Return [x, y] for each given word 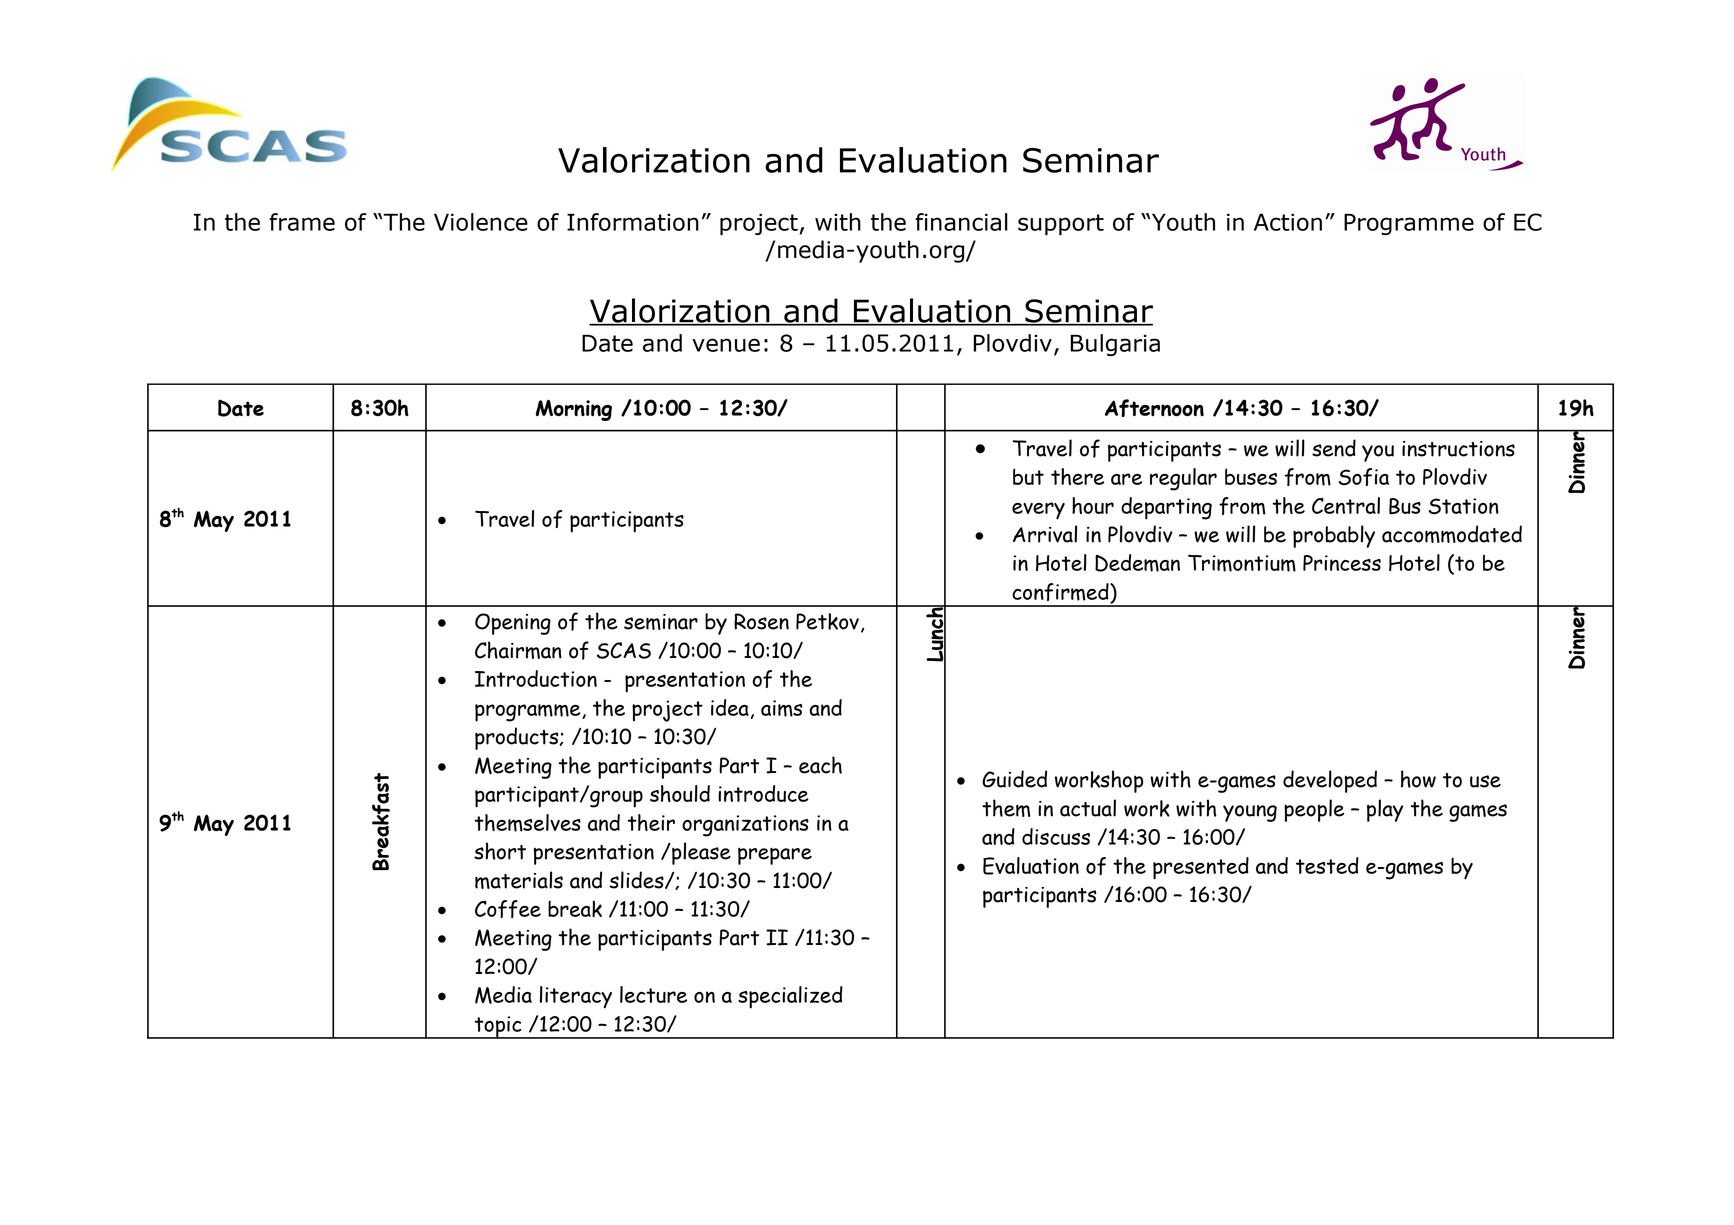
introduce [763, 793]
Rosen [761, 621]
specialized [790, 997]
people [1314, 810]
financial [961, 222]
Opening [513, 624]
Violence [481, 222]
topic [498, 1027]
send [1334, 448]
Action [1288, 222]
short [500, 851]
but [1028, 476]
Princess [1342, 563]
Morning [574, 410]
